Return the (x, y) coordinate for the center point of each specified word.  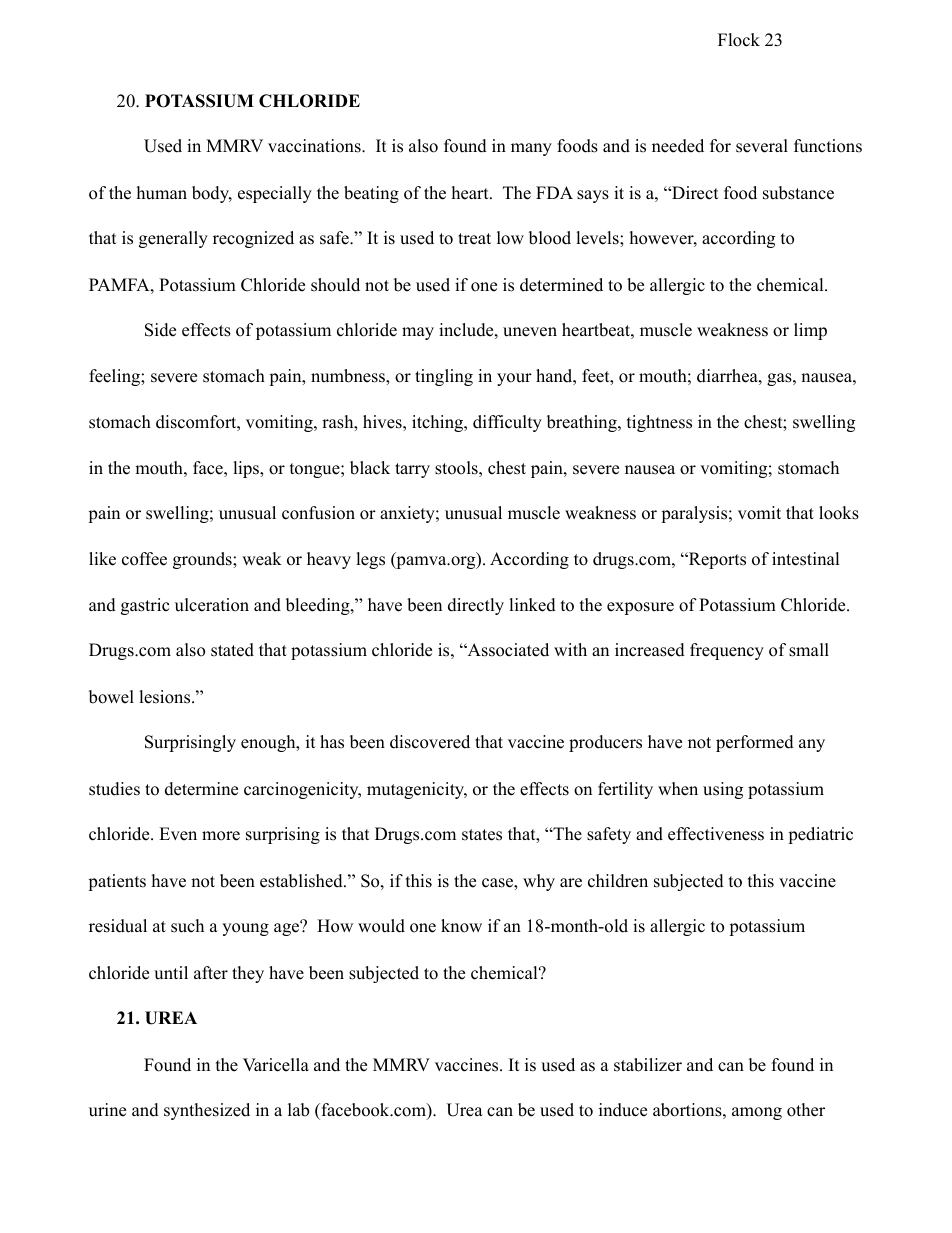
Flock (739, 40)
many (531, 149)
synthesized (207, 1111)
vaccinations (315, 146)
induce (623, 1110)
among (757, 1113)
